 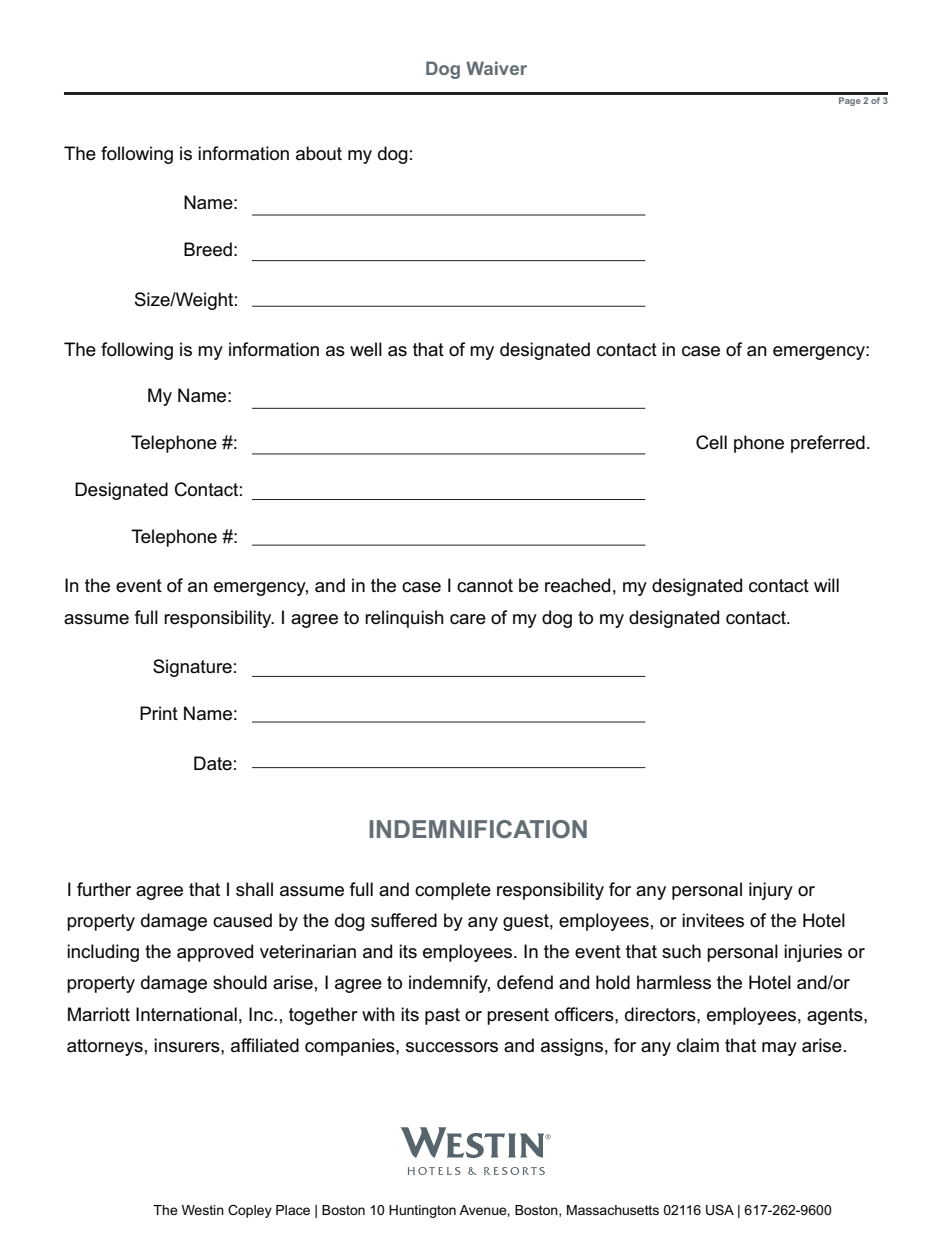 What do you see at coordinates (208, 249) in the document?
I see `Breed` at bounding box center [208, 249].
